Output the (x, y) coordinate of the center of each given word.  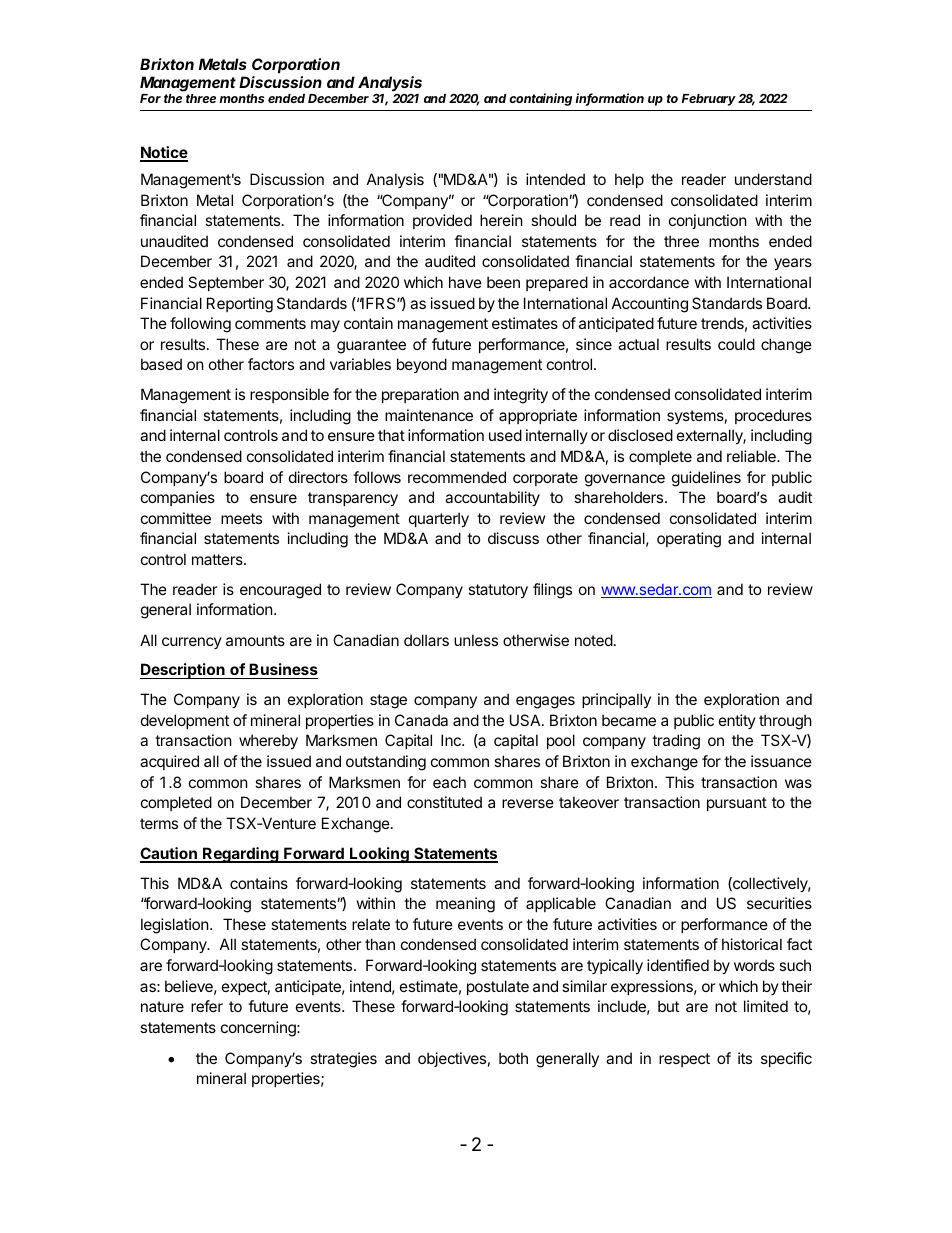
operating (689, 540)
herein (501, 220)
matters (218, 559)
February (709, 100)
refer (207, 1006)
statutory (498, 591)
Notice (164, 153)
